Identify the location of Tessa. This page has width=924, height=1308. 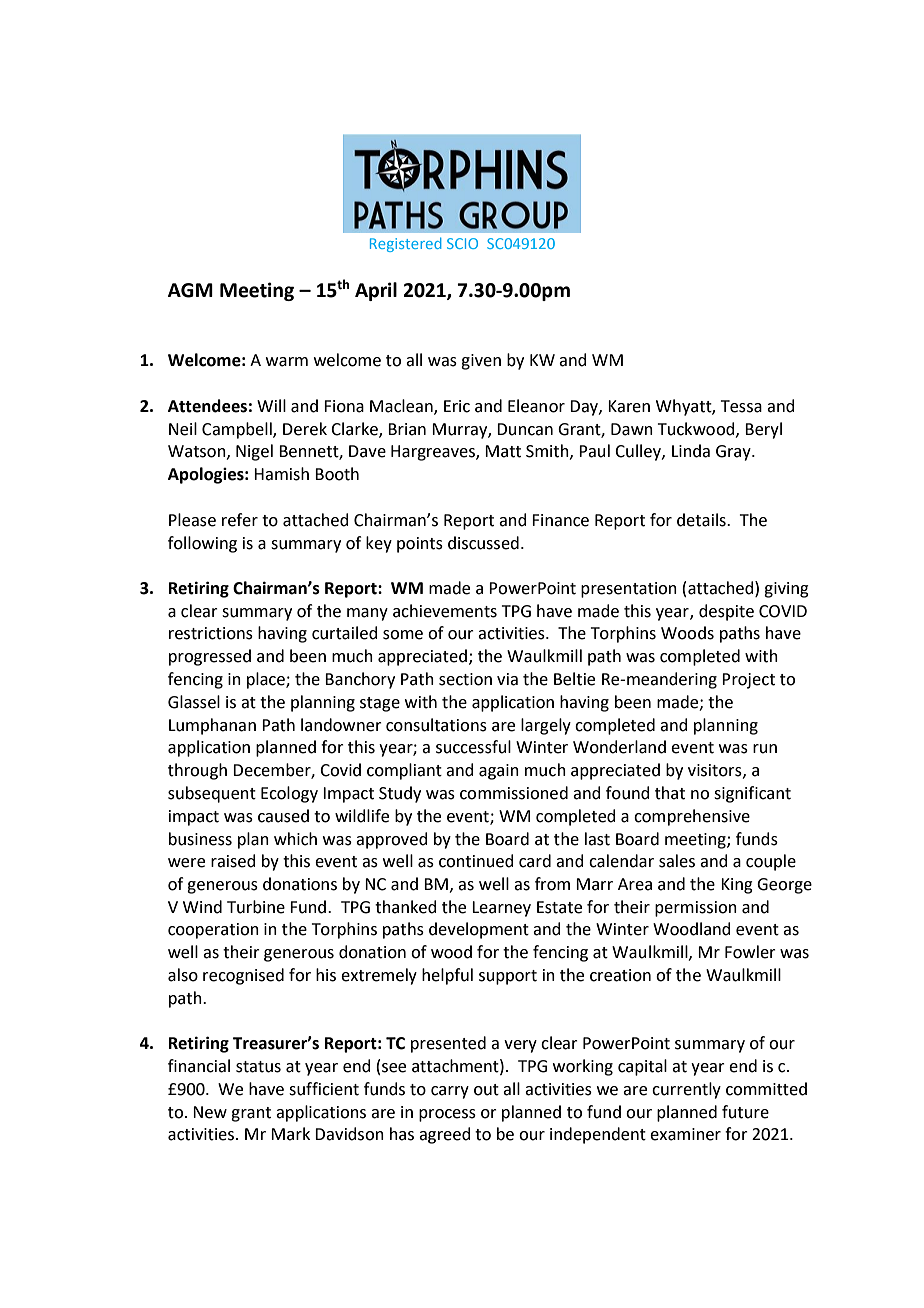
(741, 406).
